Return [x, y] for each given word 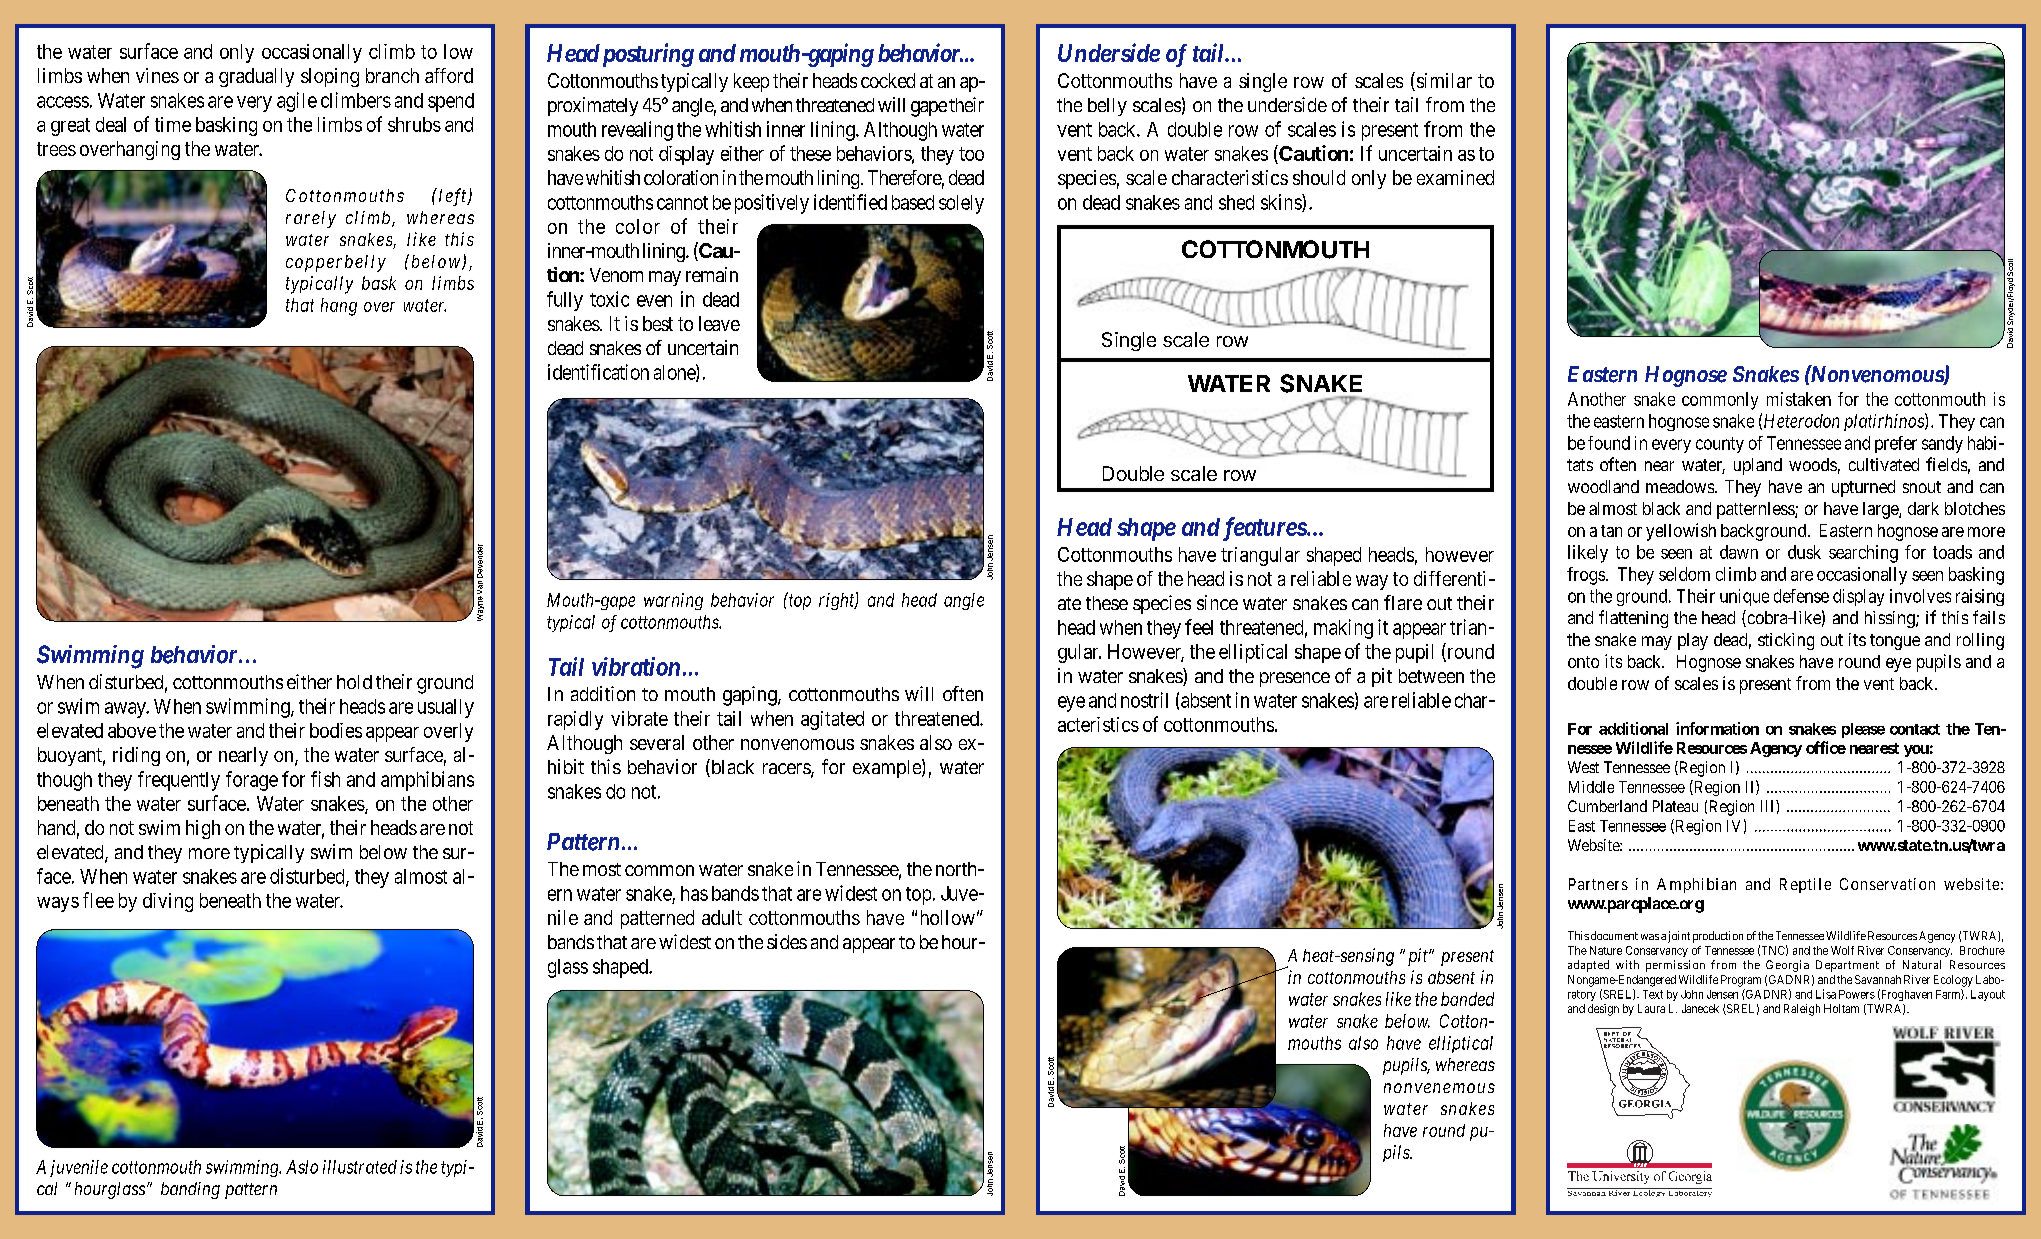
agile [297, 102]
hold [354, 682]
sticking [1786, 641]
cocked [888, 80]
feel [1199, 627]
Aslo [302, 1167]
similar [1443, 81]
